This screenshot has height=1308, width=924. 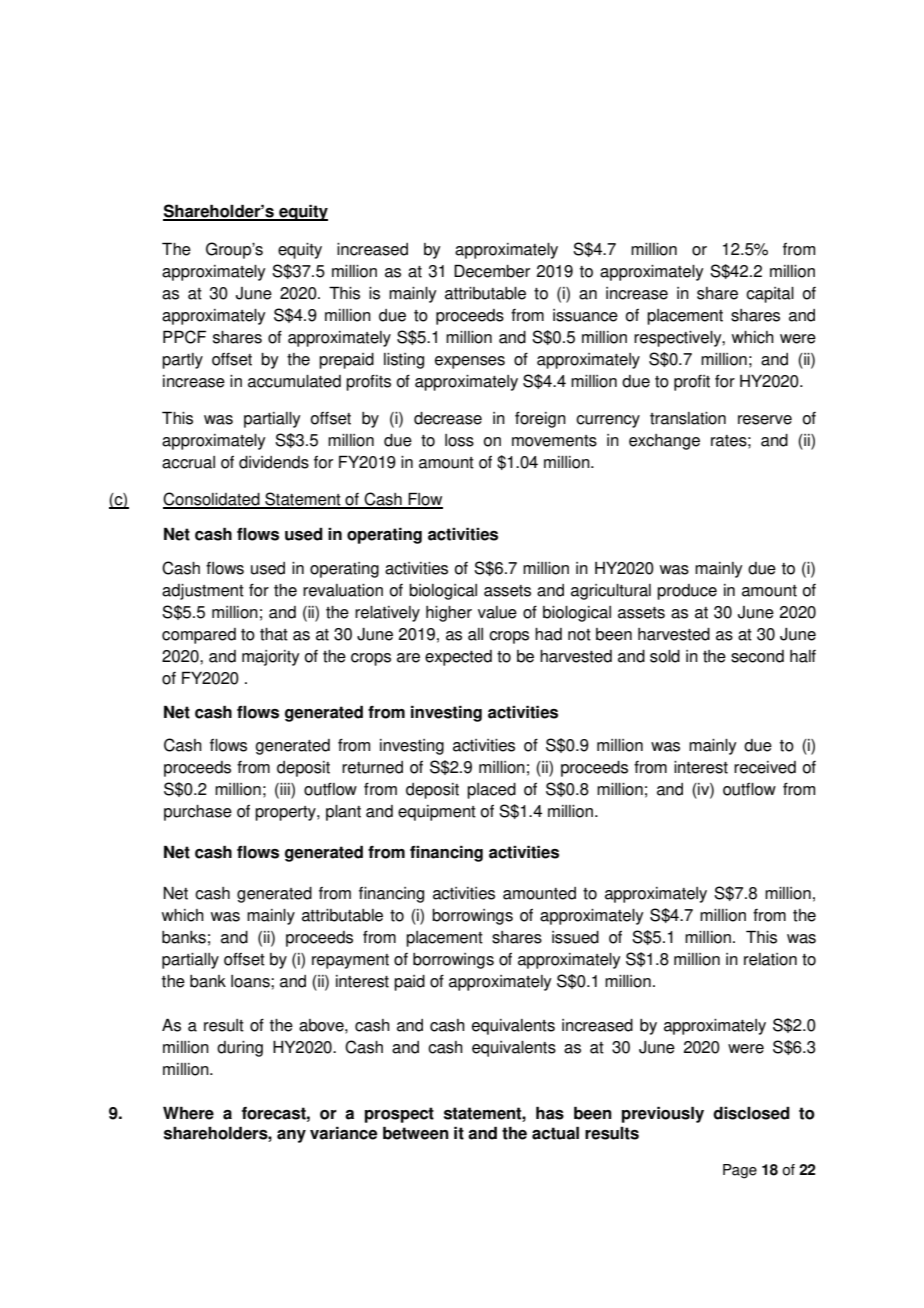 I want to click on exchange, so click(x=664, y=442).
